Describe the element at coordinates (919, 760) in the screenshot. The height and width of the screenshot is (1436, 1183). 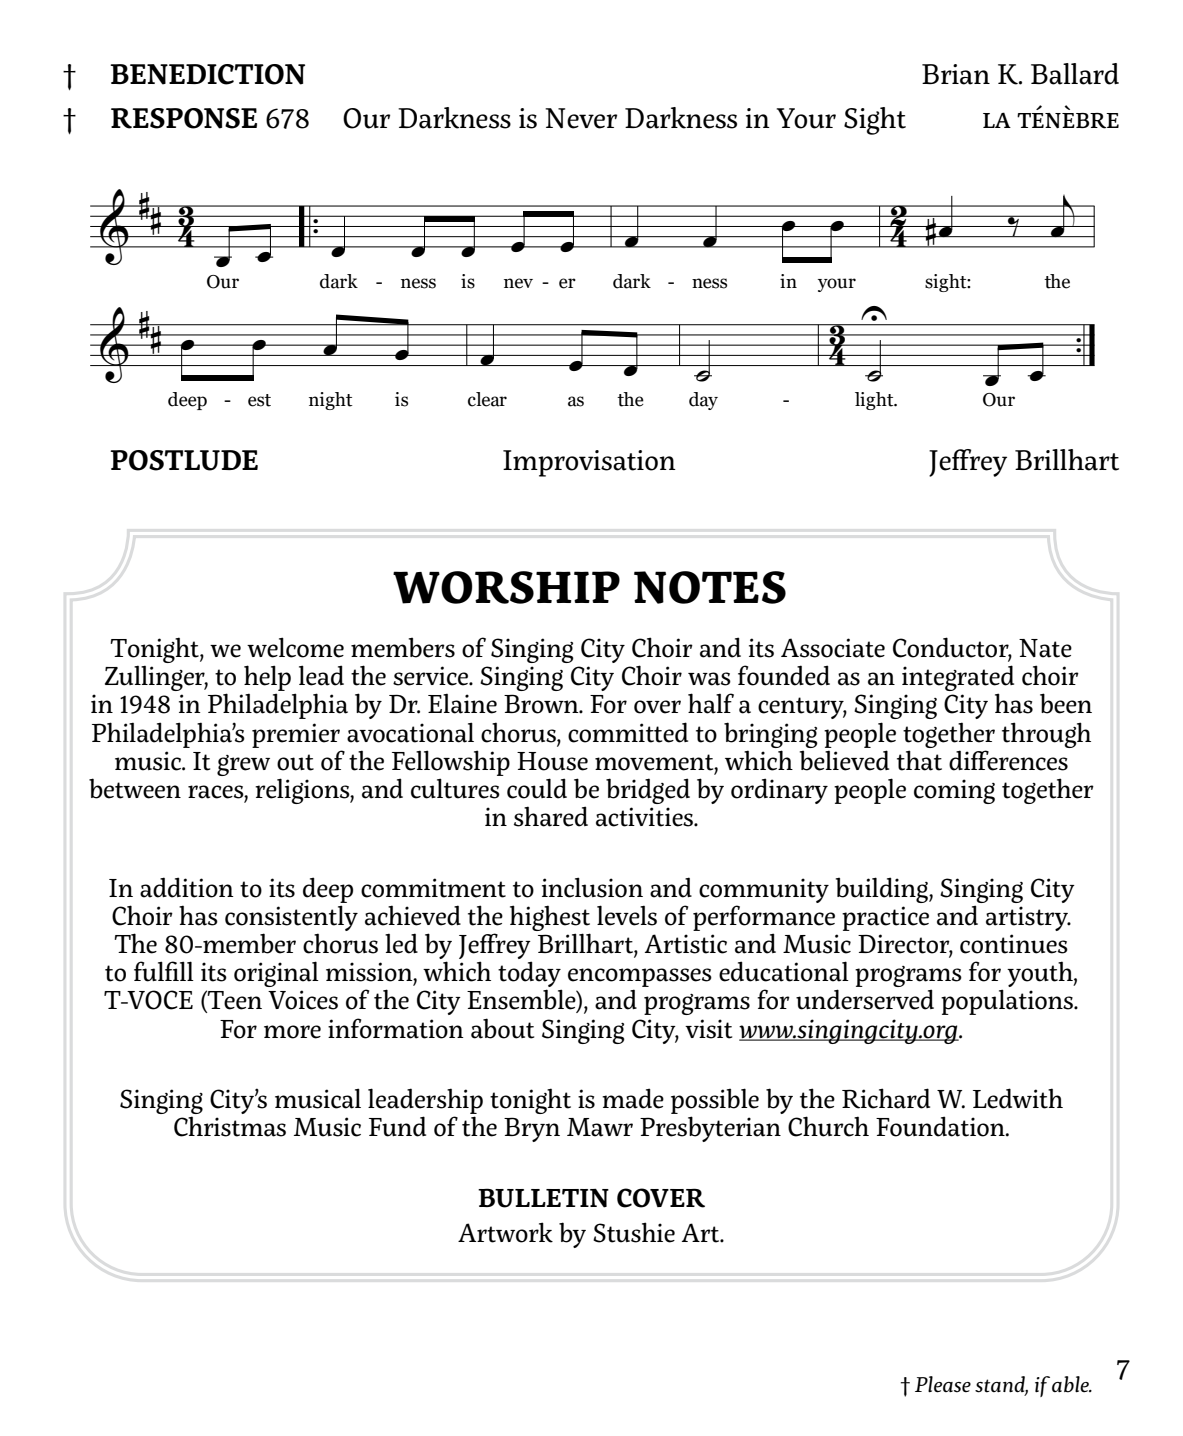
I see `that` at that location.
